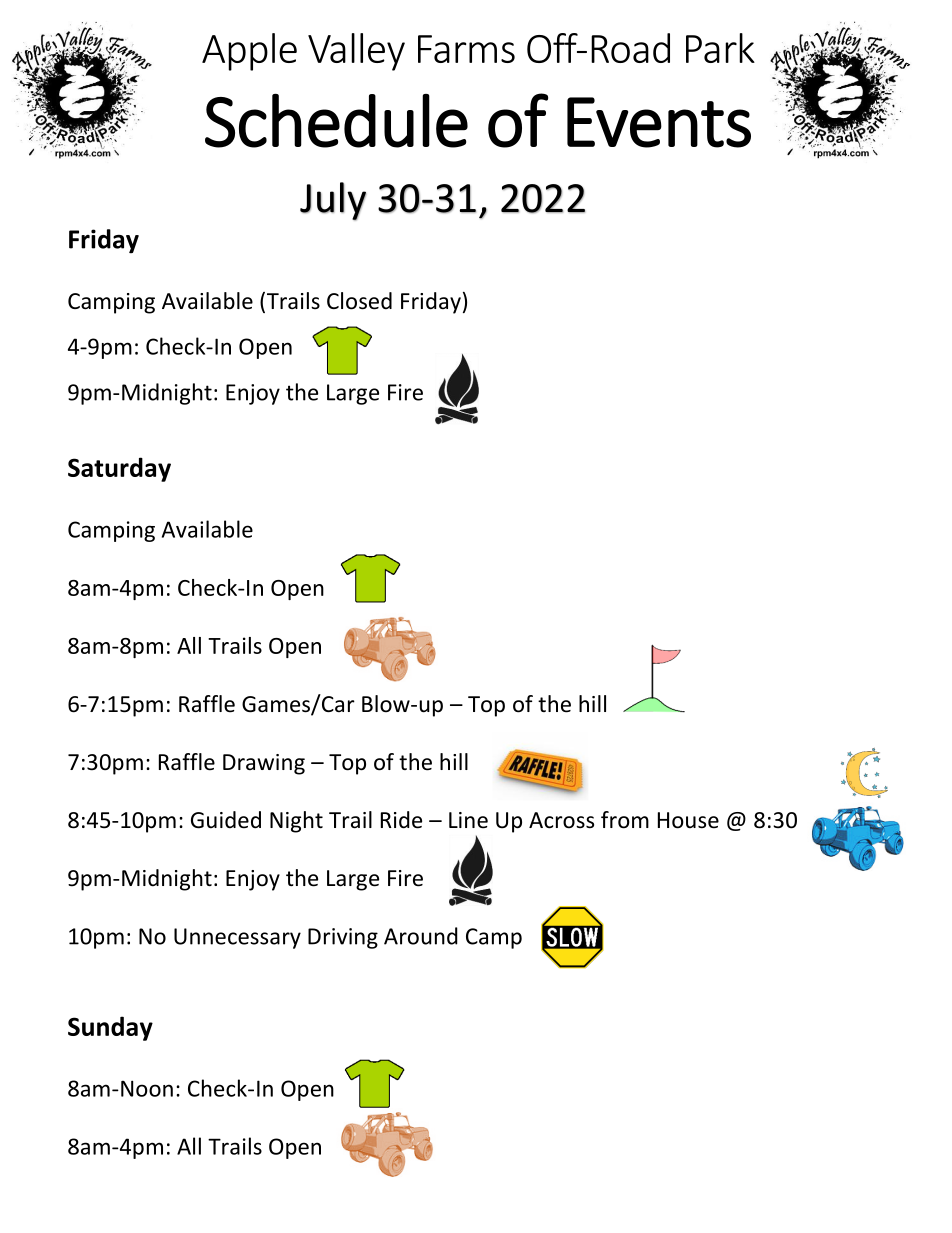 This screenshot has height=1233, width=952. I want to click on Saturday, so click(119, 469).
